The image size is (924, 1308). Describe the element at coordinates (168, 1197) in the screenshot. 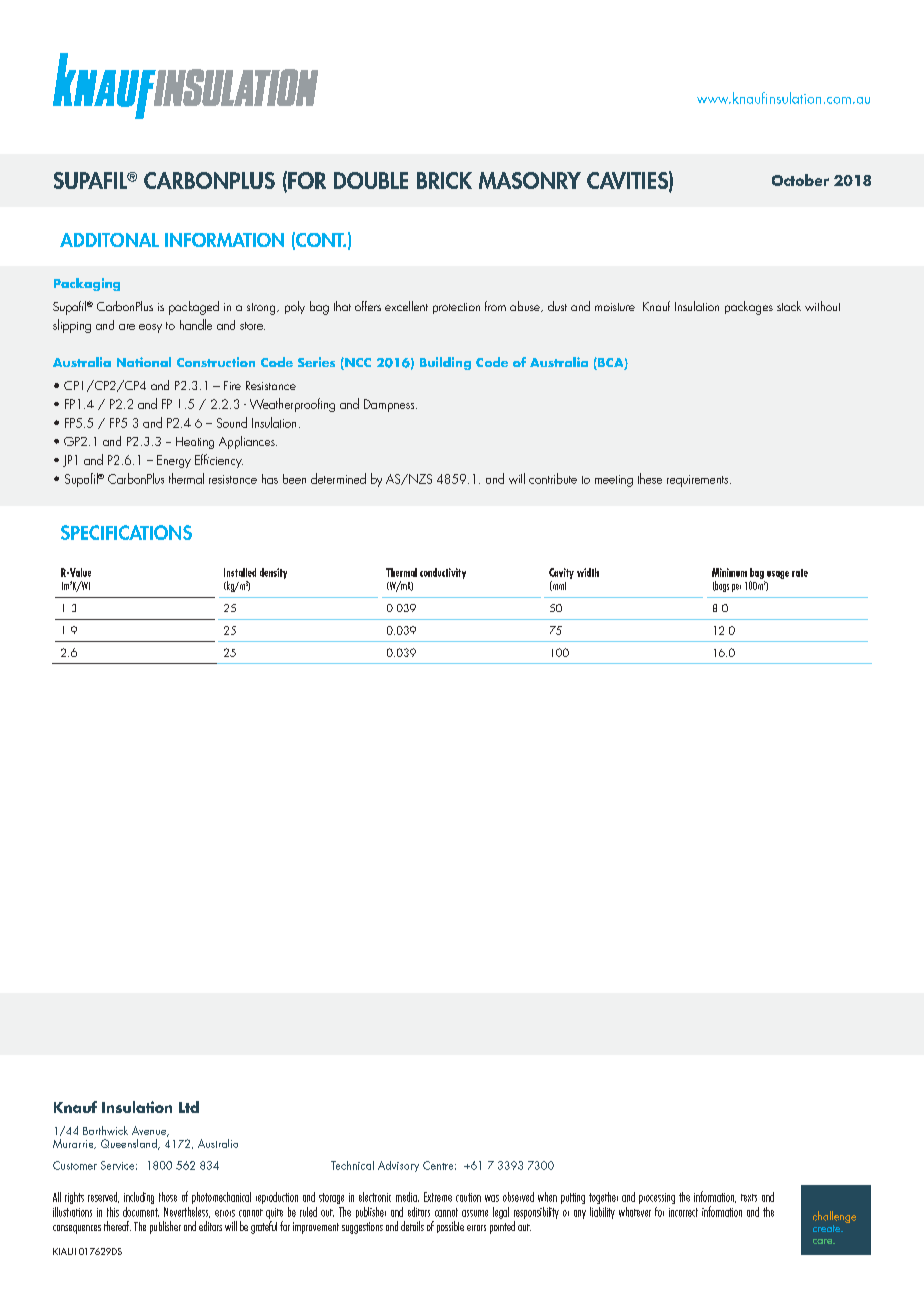

I see `those` at that location.
